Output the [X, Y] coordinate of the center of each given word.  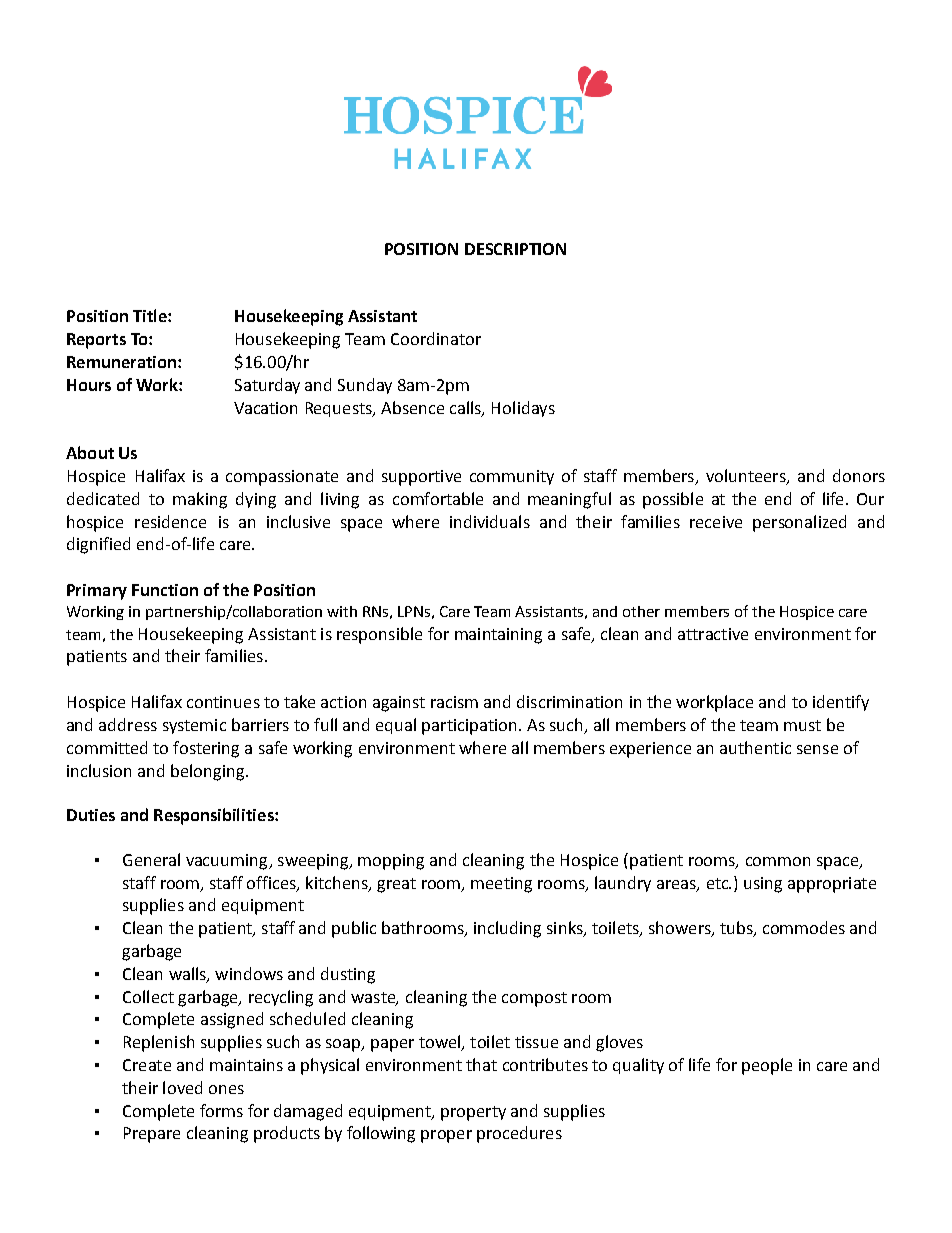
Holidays [523, 409]
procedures [519, 1134]
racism [454, 702]
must [802, 725]
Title [151, 315]
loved [182, 1087]
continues [223, 702]
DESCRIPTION [515, 249]
